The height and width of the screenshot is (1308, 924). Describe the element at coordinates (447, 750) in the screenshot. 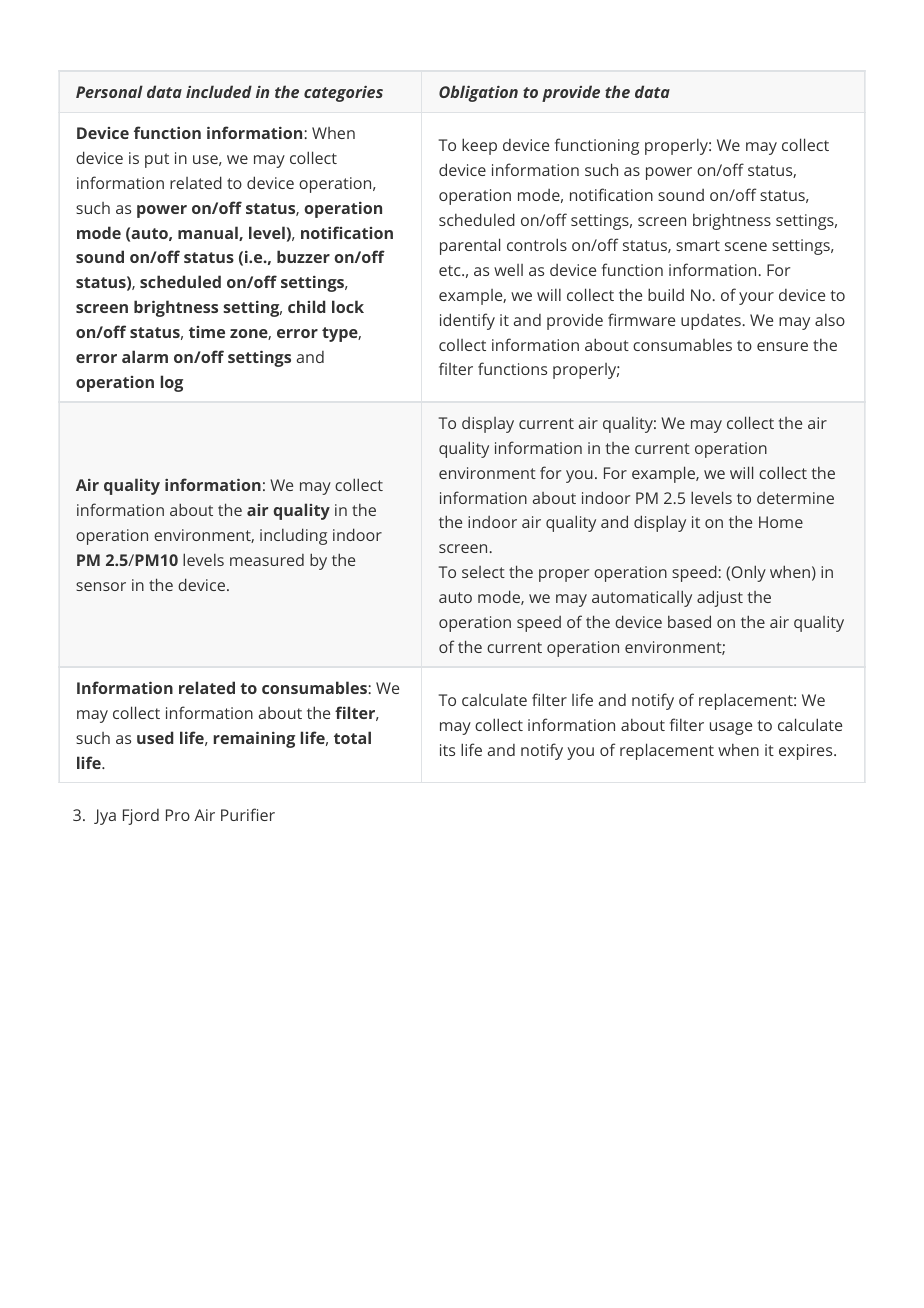

I see `its` at that location.
